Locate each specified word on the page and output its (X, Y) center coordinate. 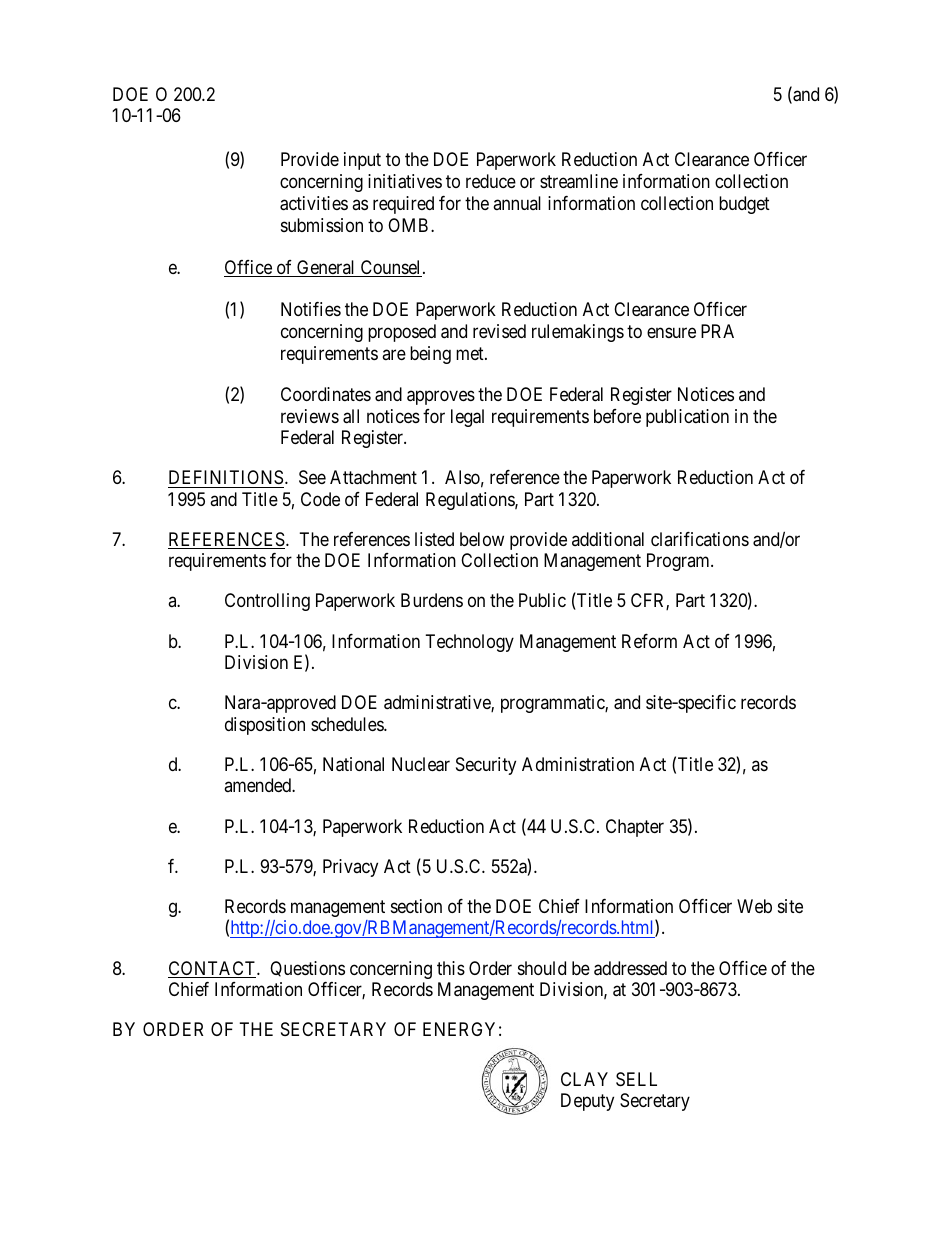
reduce (491, 181)
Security (486, 766)
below (482, 539)
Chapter (635, 828)
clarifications (700, 539)
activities (314, 203)
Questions (307, 969)
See (312, 477)
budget (744, 205)
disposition (265, 726)
